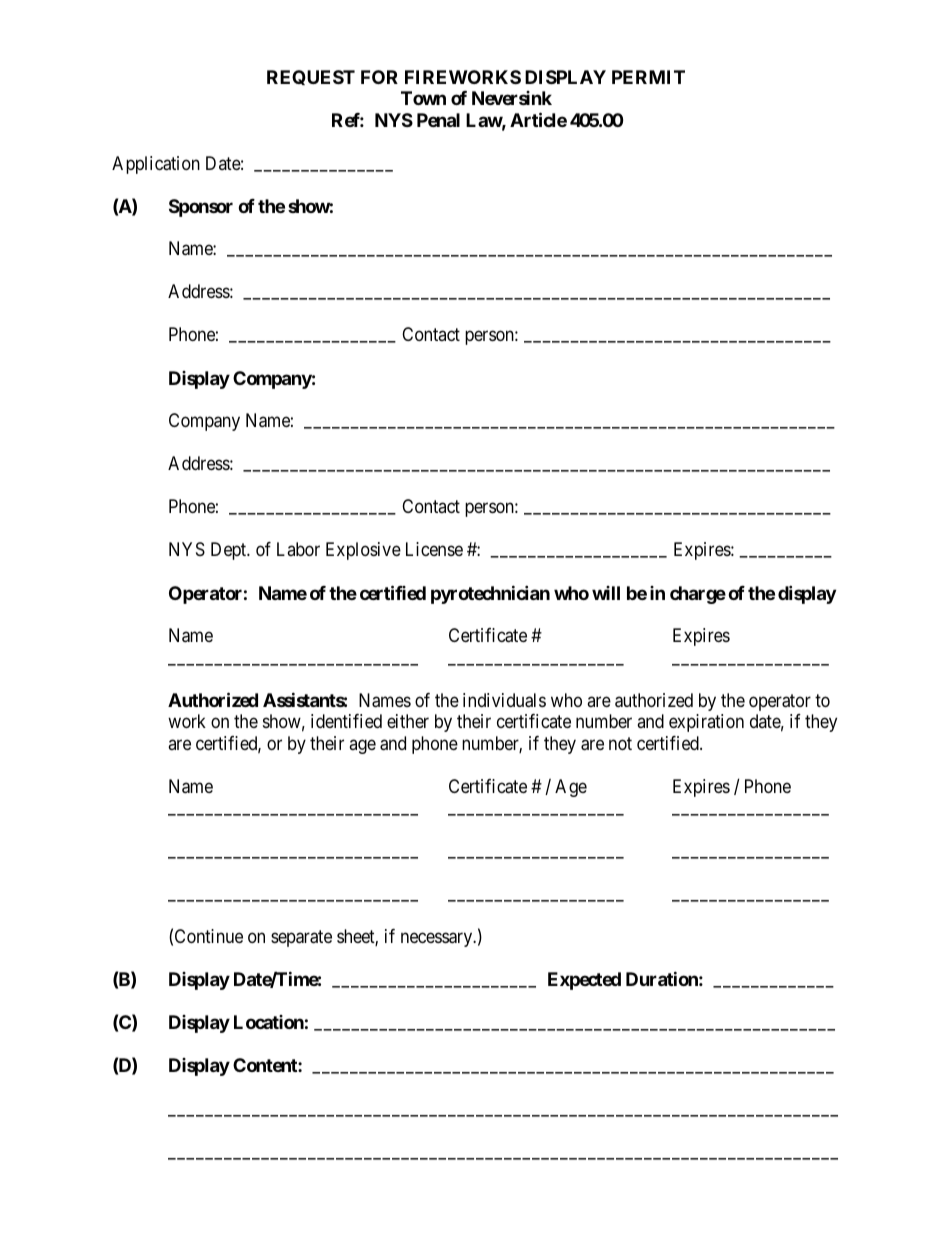 The image size is (952, 1233). Describe the element at coordinates (648, 77) in the page. I see `PERMIT` at that location.
